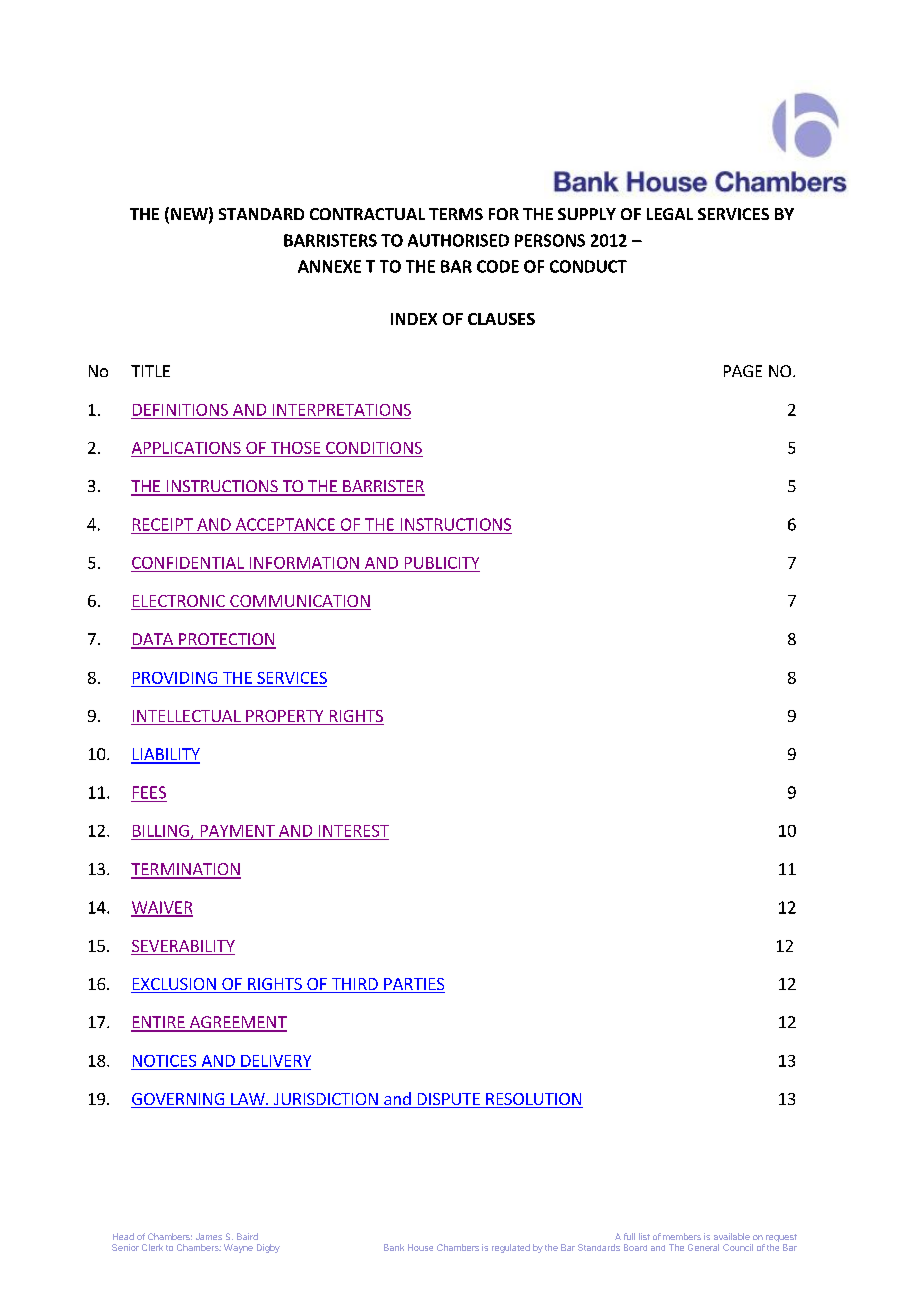 The width and height of the document is (924, 1308). I want to click on EXCLUSION, so click(174, 985).
